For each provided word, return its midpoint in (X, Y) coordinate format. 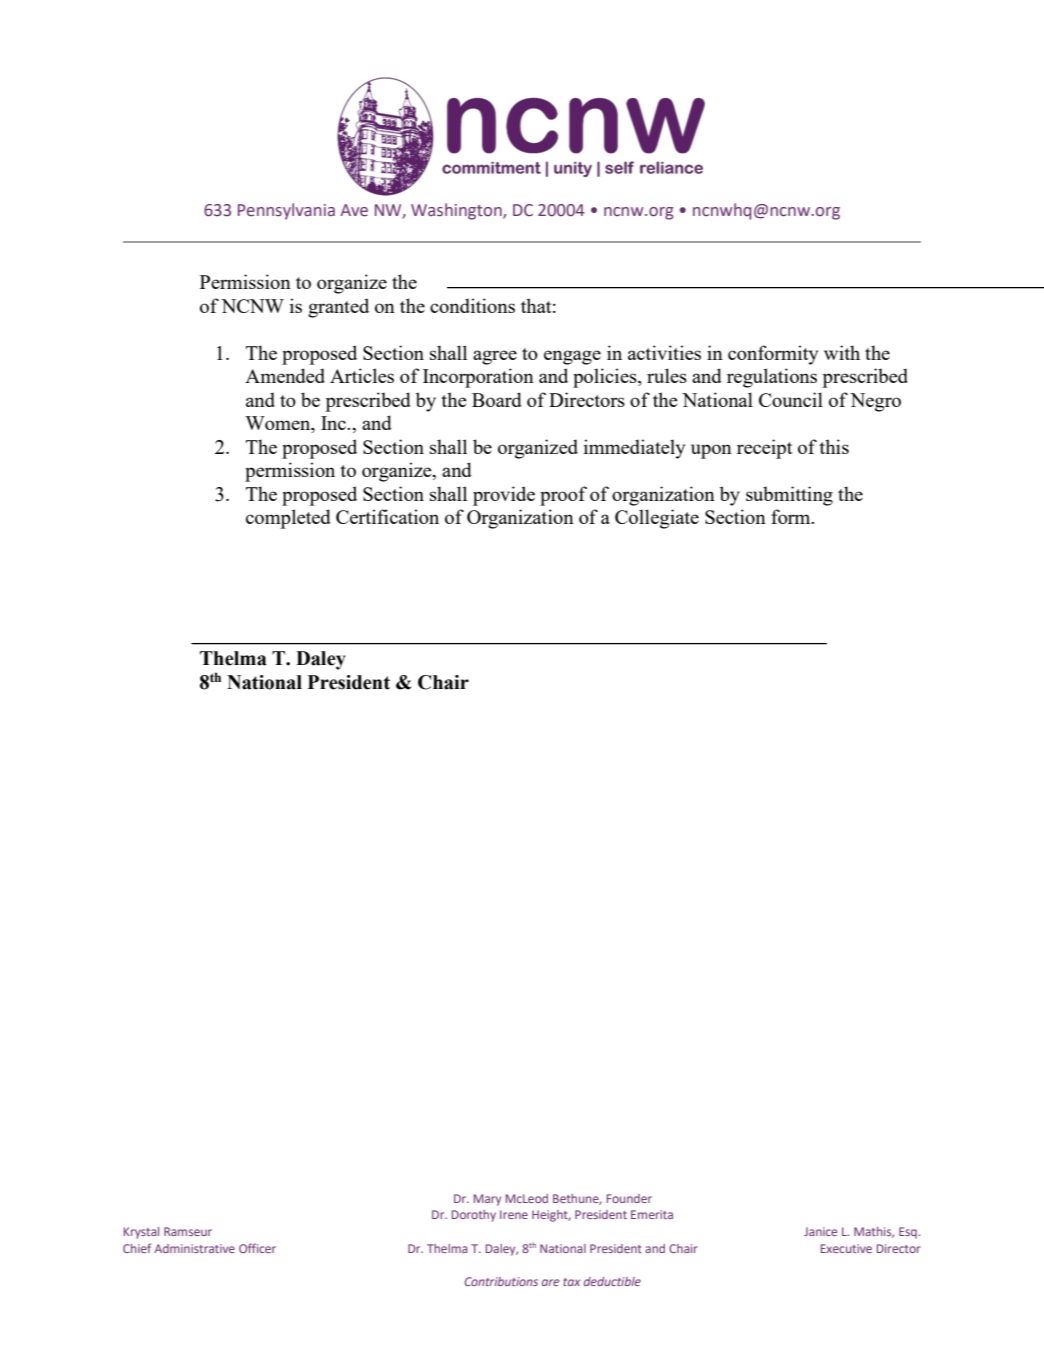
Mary (487, 1200)
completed (288, 519)
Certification (387, 516)
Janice (820, 1231)
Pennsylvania (286, 211)
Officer (257, 1248)
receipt (765, 449)
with (842, 352)
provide (504, 496)
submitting (789, 496)
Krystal (141, 1233)
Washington (457, 211)
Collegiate (657, 519)
